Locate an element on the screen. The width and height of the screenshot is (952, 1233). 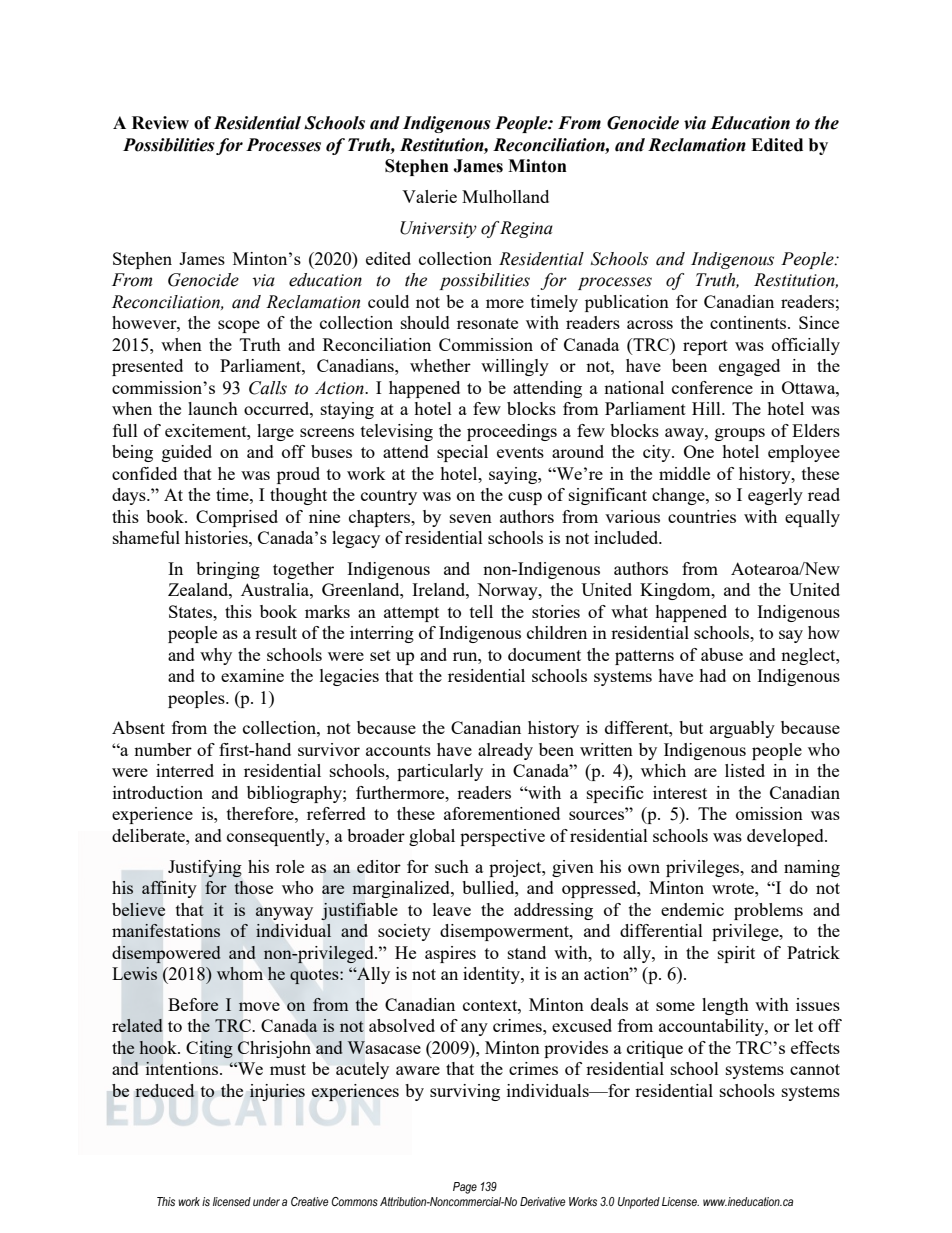
Review is located at coordinates (160, 123).
